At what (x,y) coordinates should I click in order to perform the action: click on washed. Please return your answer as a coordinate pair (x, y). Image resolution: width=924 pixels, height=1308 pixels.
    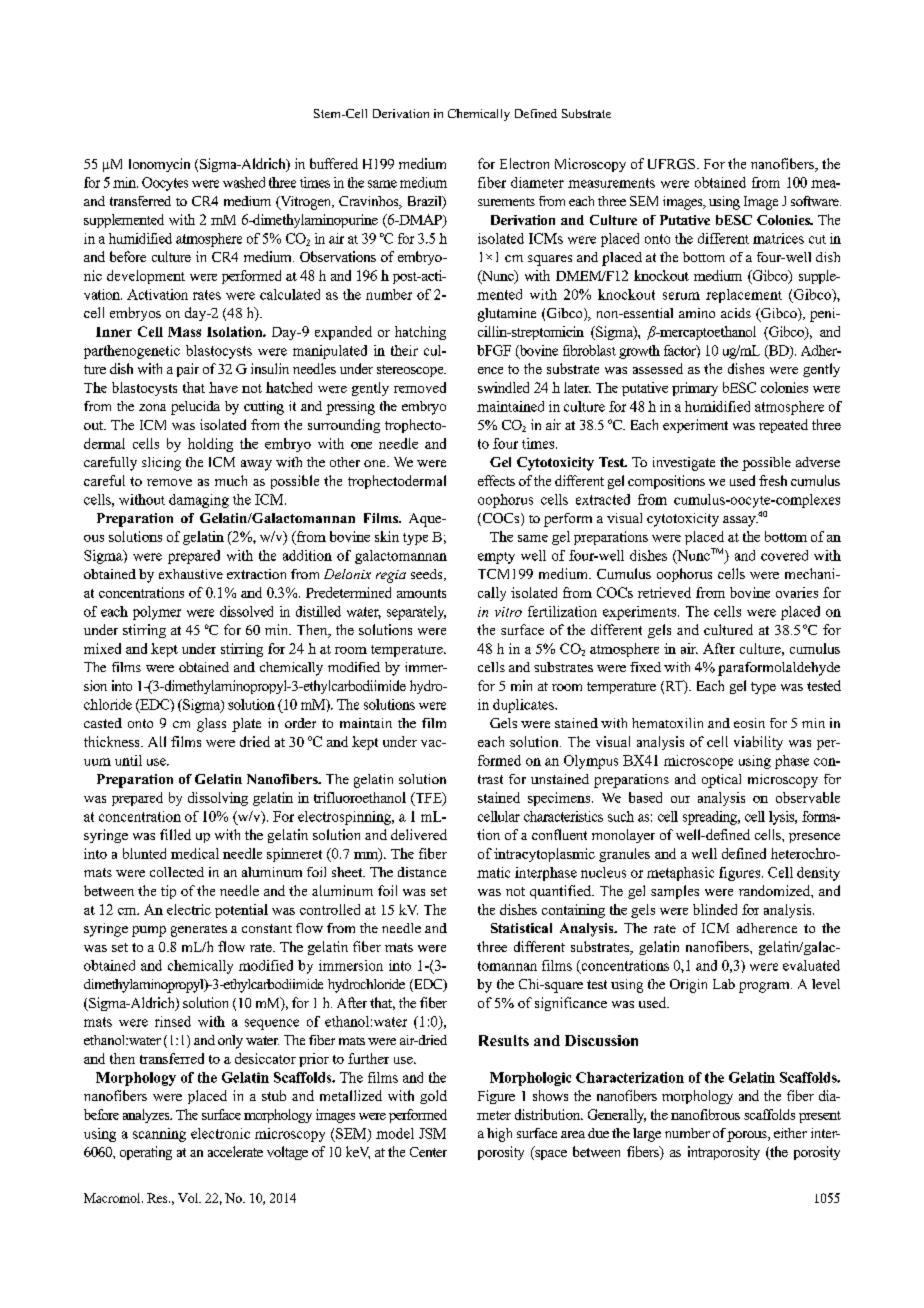
    Looking at the image, I should click on (244, 182).
